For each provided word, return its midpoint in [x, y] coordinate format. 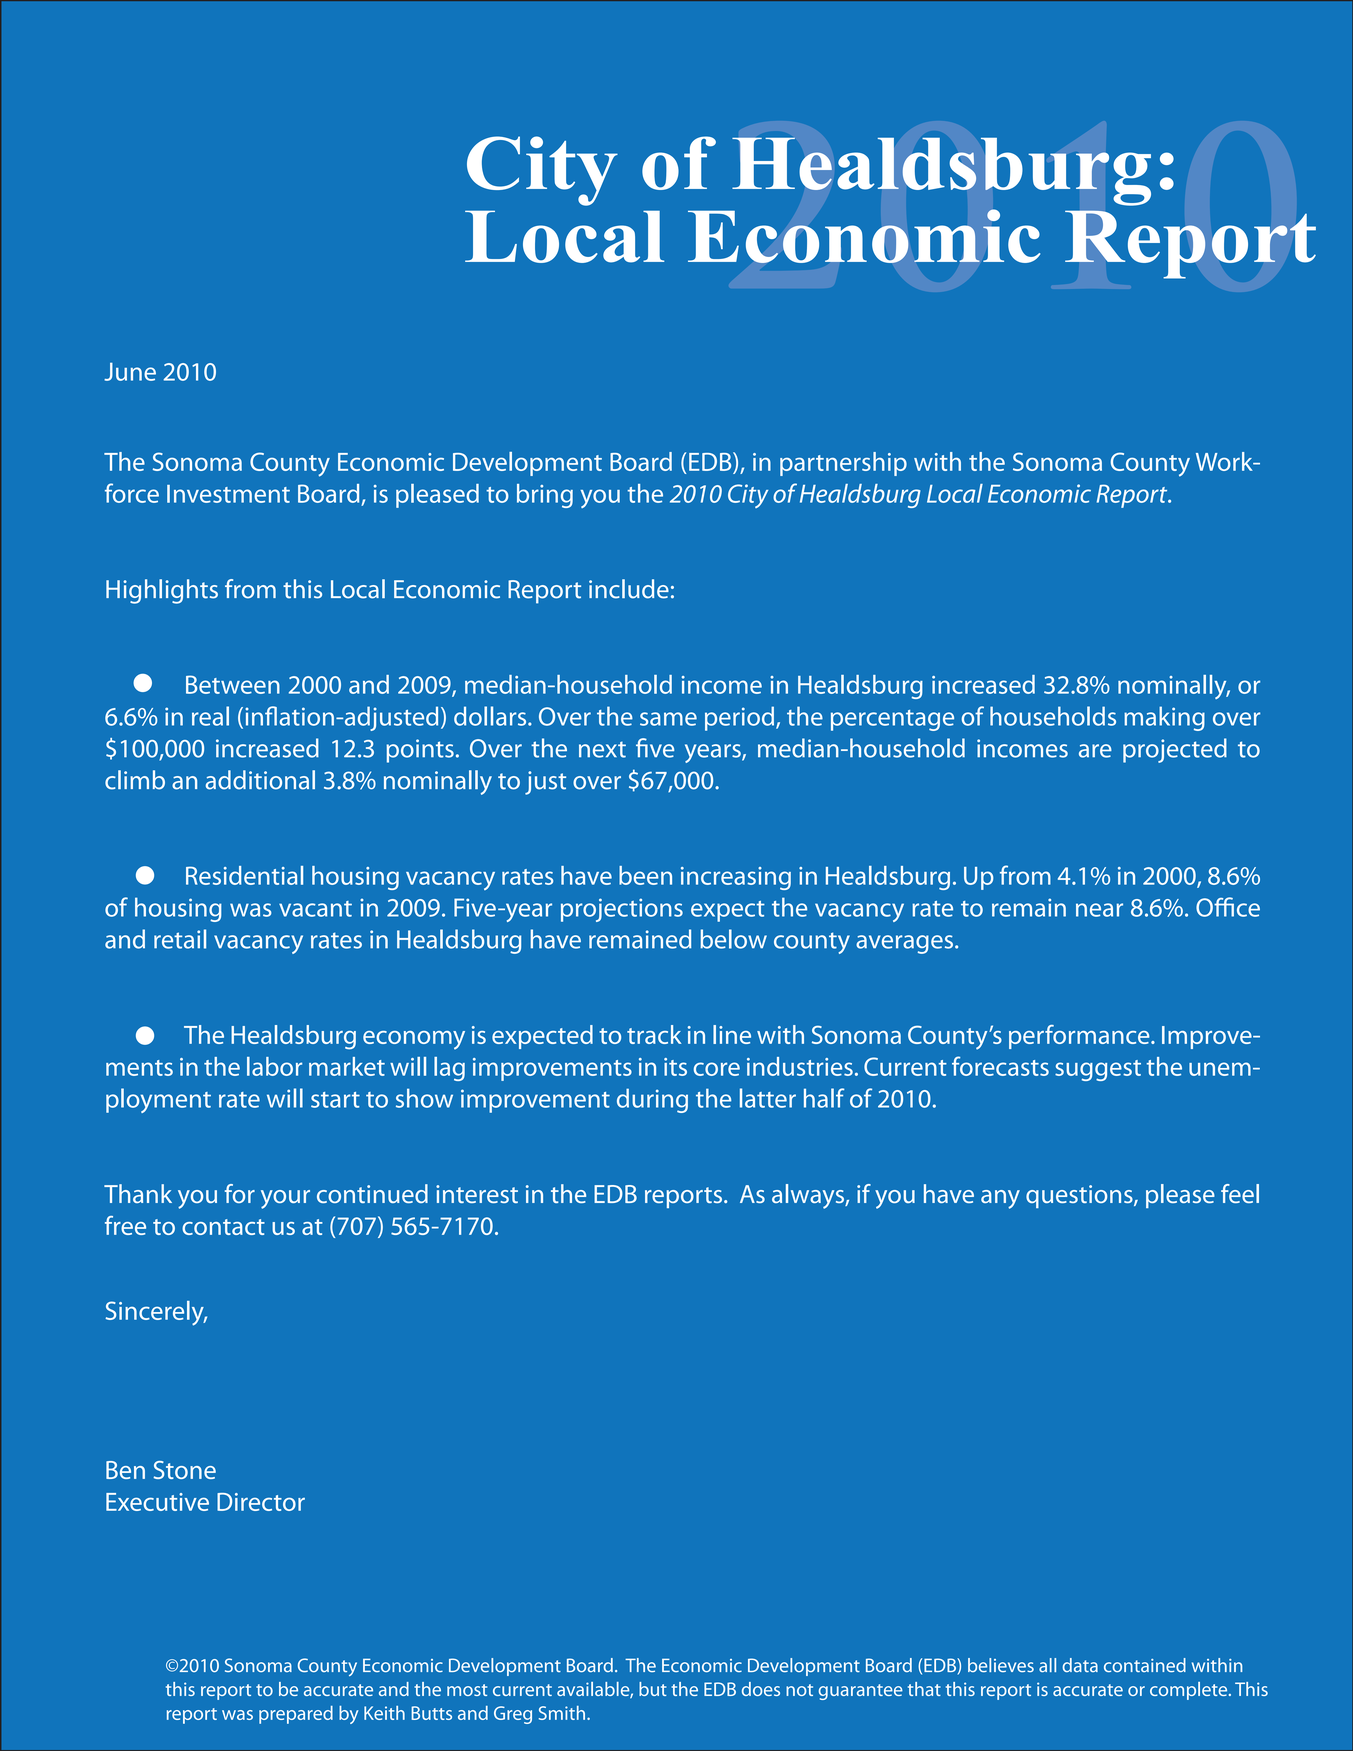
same [668, 719]
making [1164, 718]
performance [1080, 1037]
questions [1080, 1196]
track [654, 1034]
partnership [843, 464]
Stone [185, 1470]
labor [274, 1066]
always [809, 1196]
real [210, 716]
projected [1175, 750]
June [130, 372]
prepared [296, 1715]
